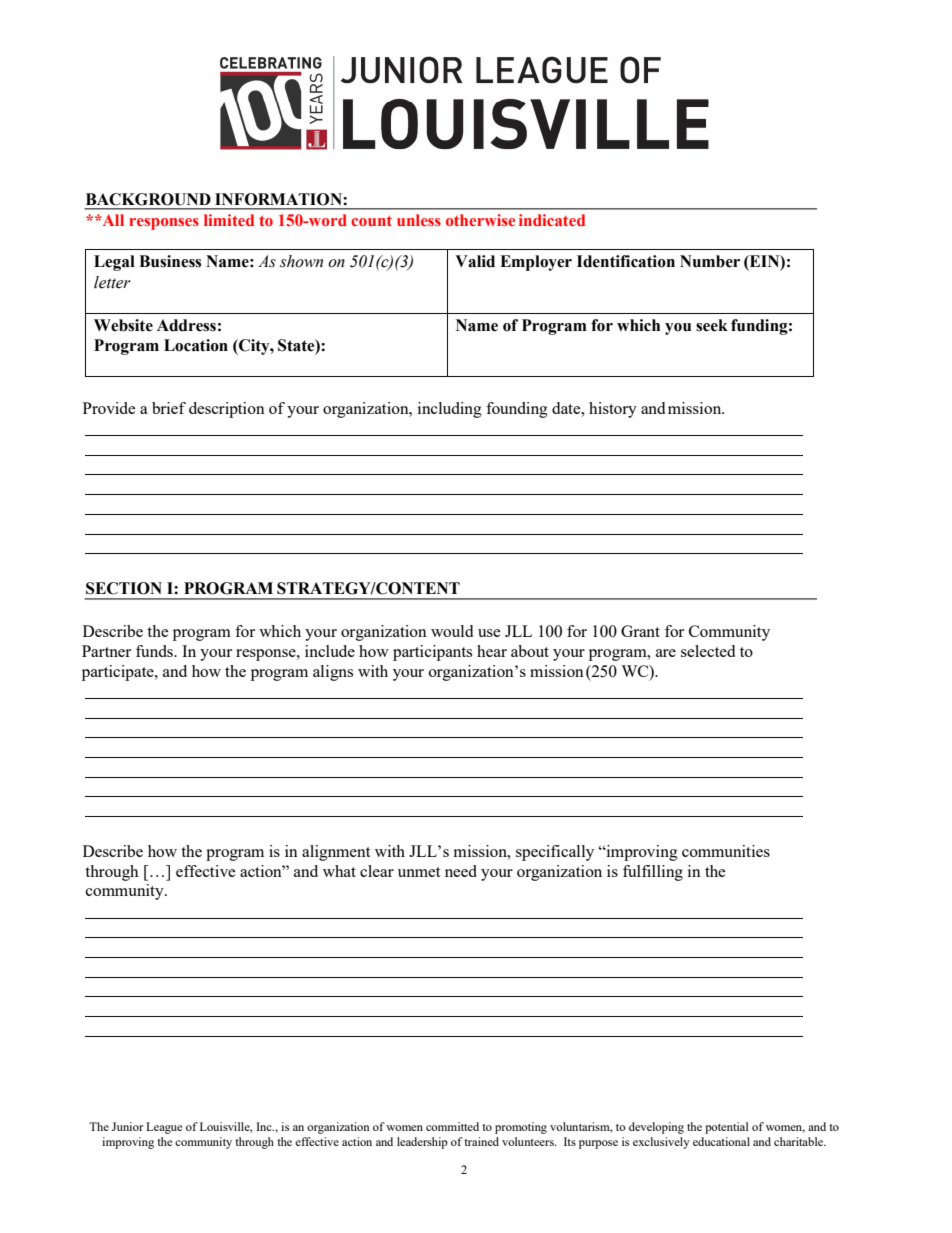  What do you see at coordinates (461, 871) in the document?
I see `need` at bounding box center [461, 871].
